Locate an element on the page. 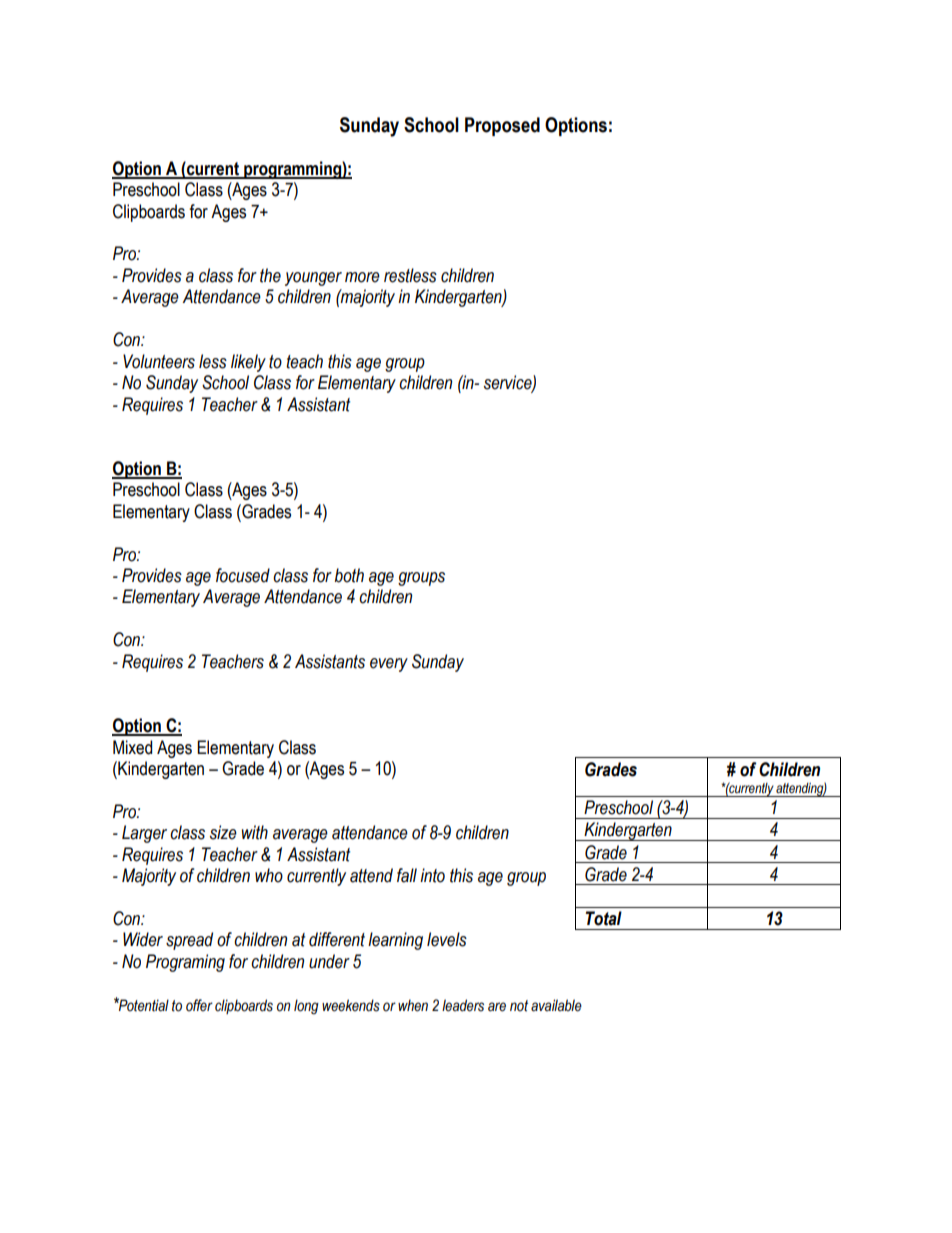 Image resolution: width=952 pixels, height=1233 pixels. under is located at coordinates (329, 961).
